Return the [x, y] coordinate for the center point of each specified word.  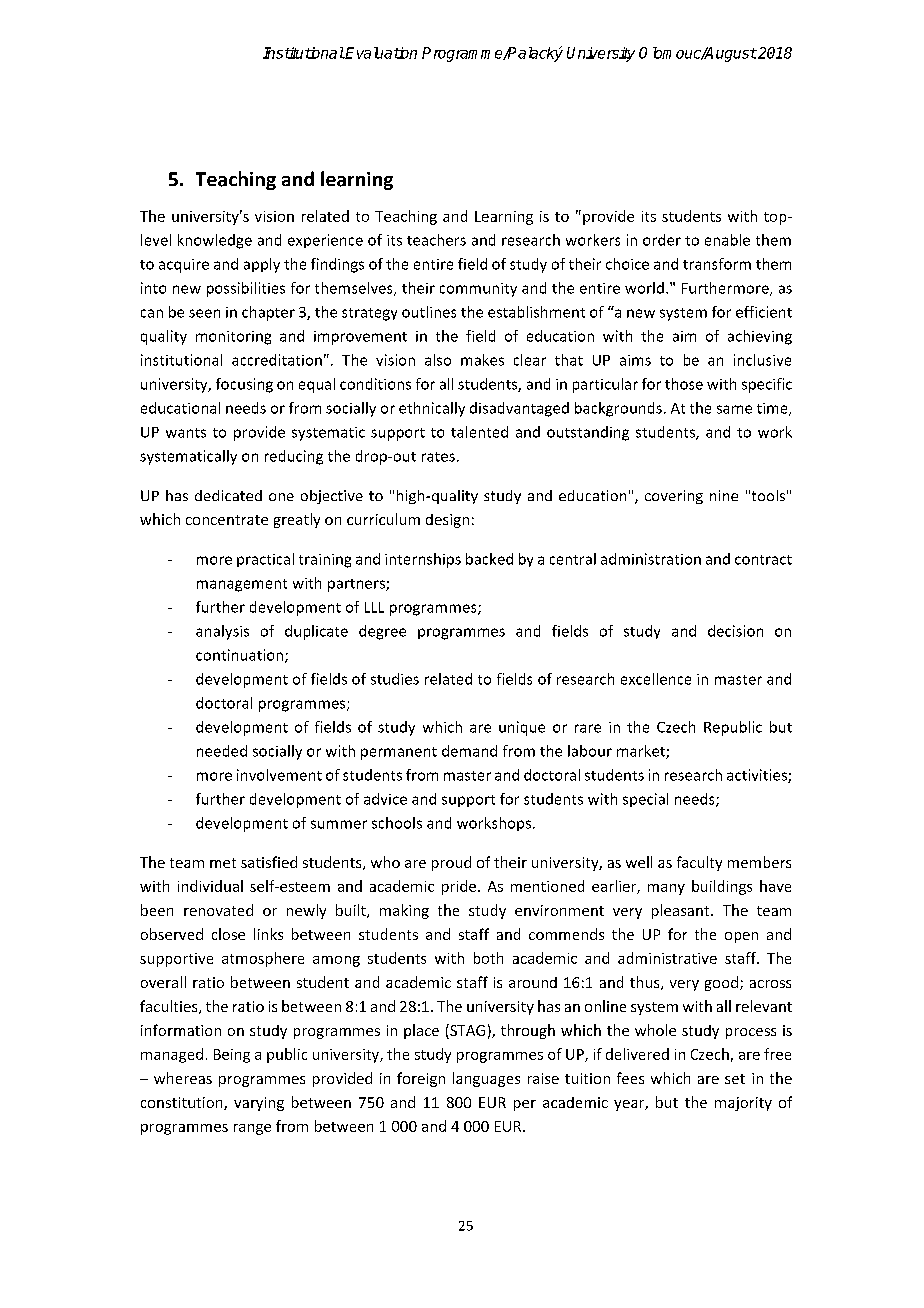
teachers [436, 240]
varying [259, 1104]
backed [489, 559]
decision [735, 631]
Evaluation [380, 53]
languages [486, 1079]
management [242, 585]
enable [727, 240]
